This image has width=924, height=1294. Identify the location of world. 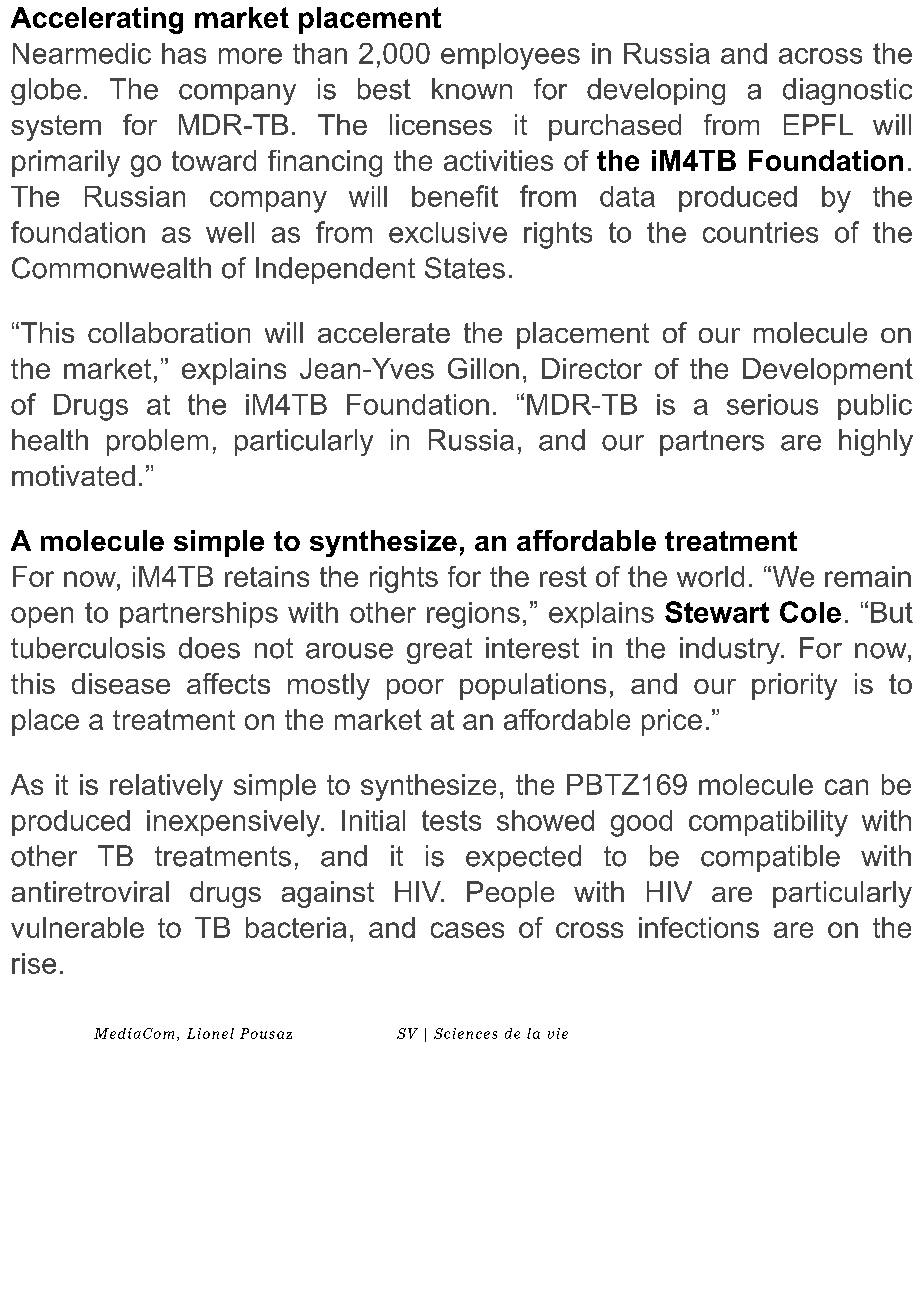
(710, 576).
